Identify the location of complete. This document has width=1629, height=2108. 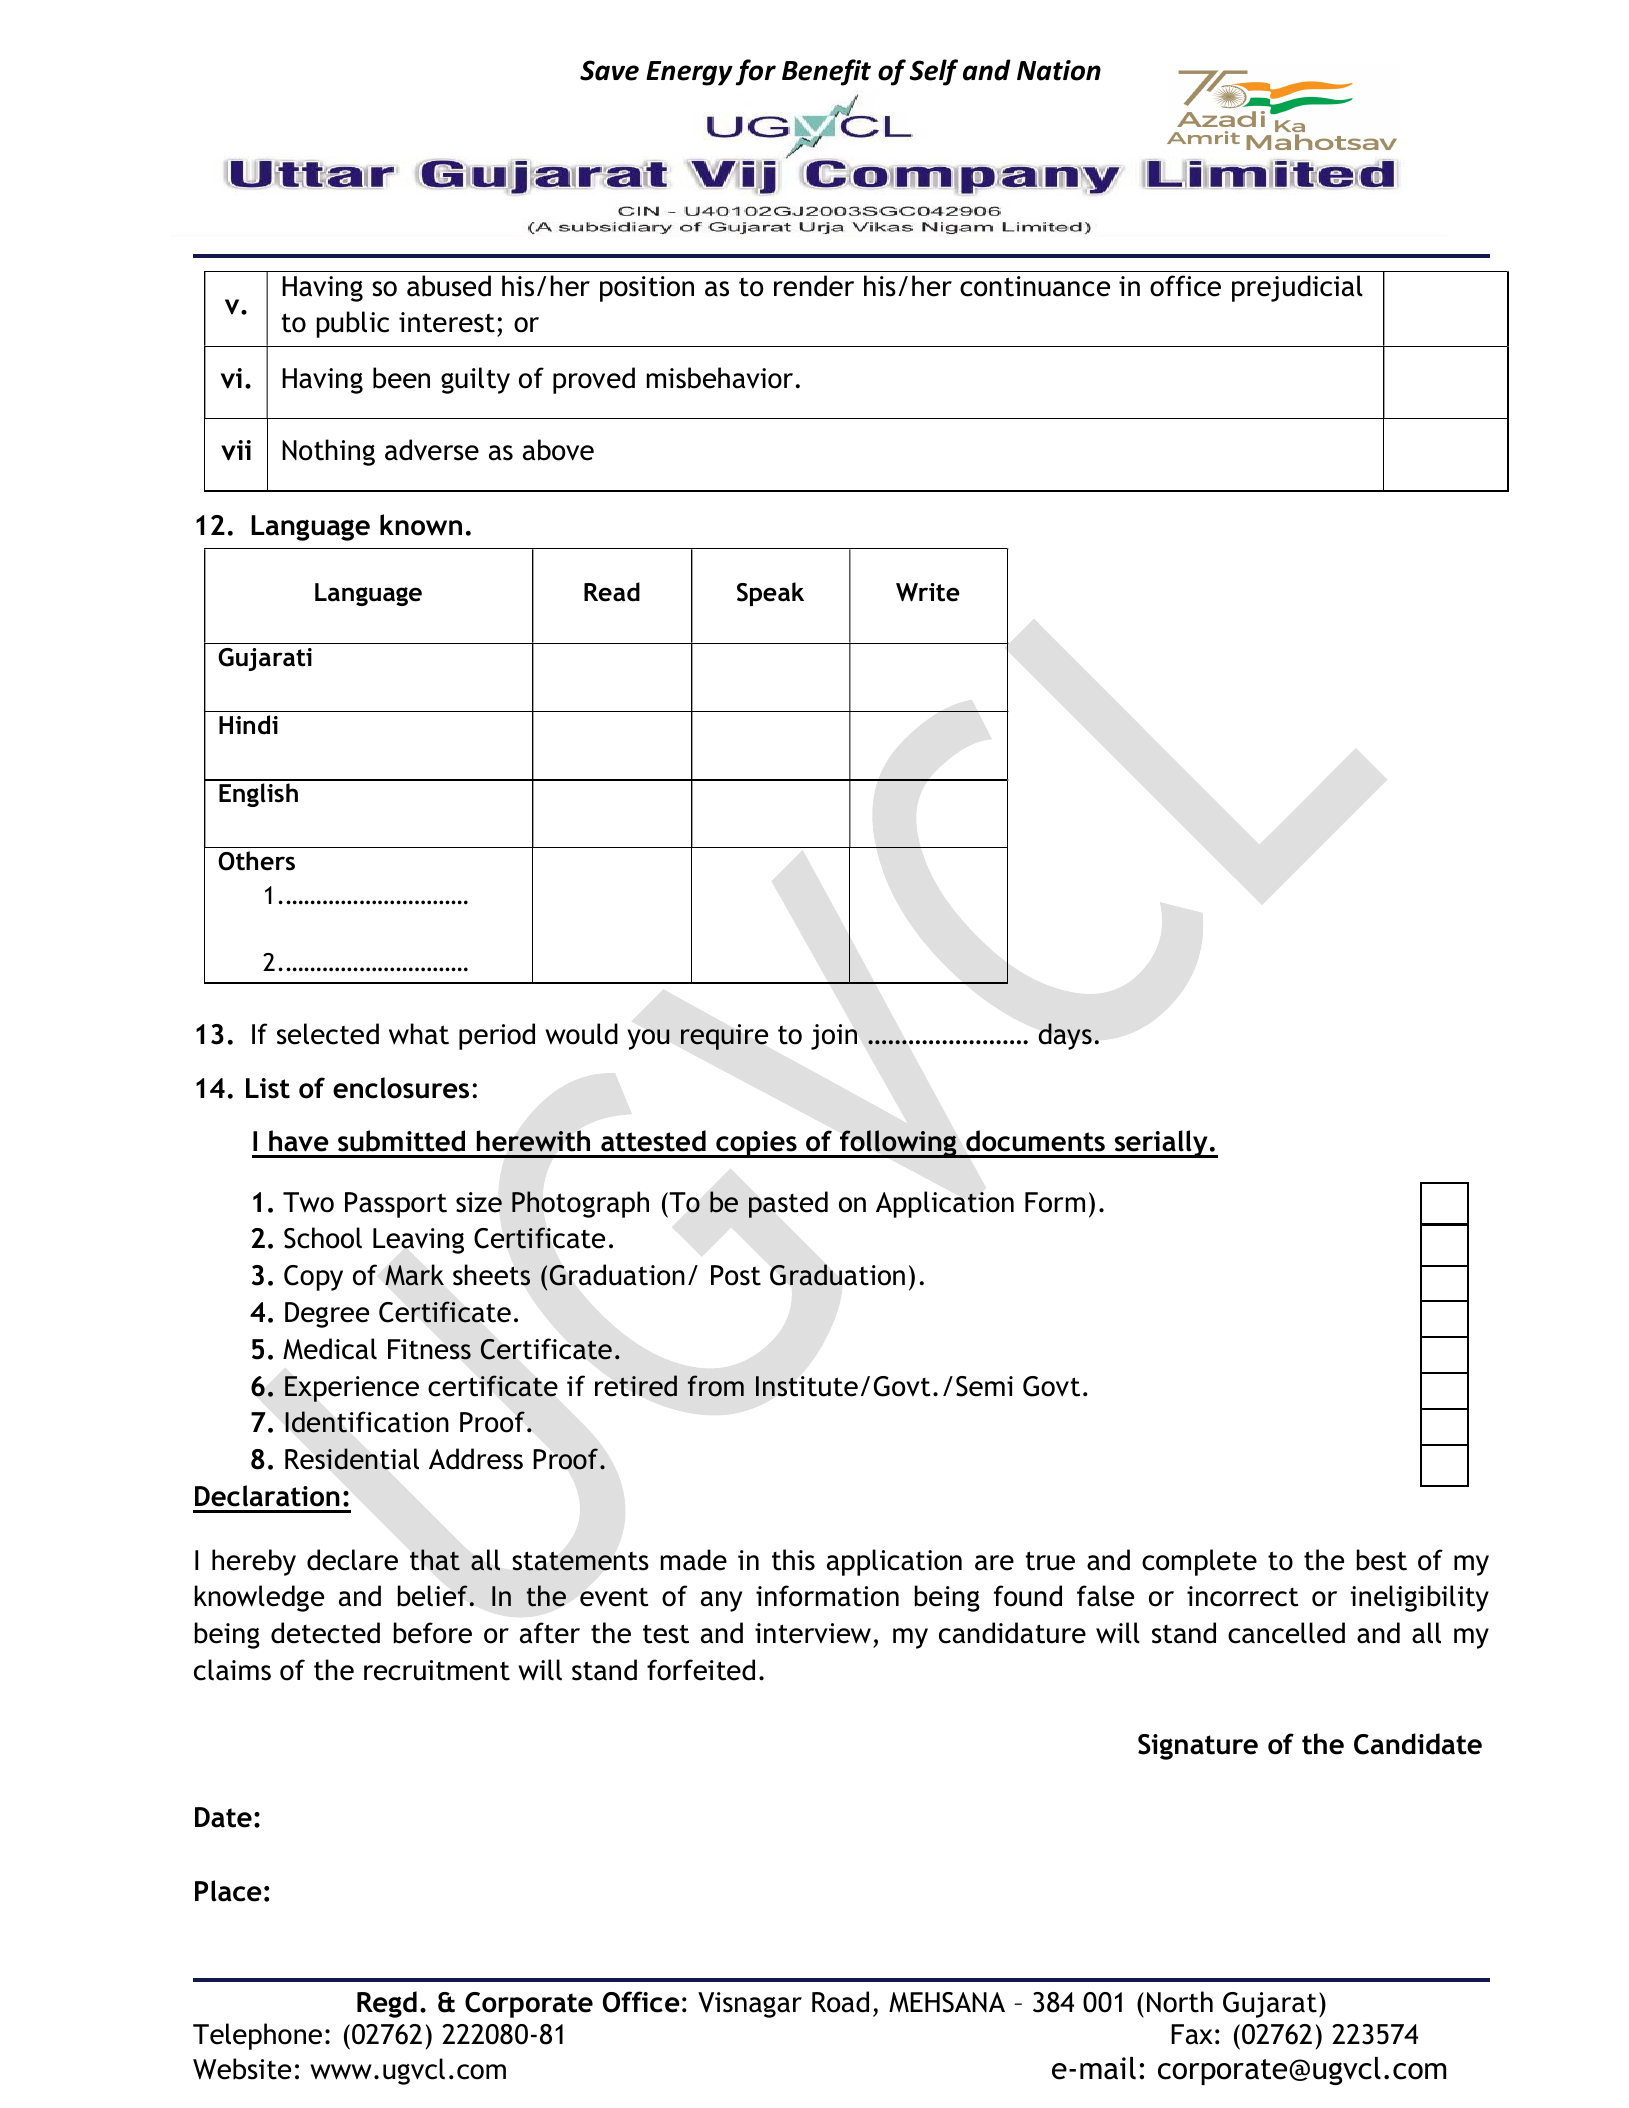
(1199, 1562).
